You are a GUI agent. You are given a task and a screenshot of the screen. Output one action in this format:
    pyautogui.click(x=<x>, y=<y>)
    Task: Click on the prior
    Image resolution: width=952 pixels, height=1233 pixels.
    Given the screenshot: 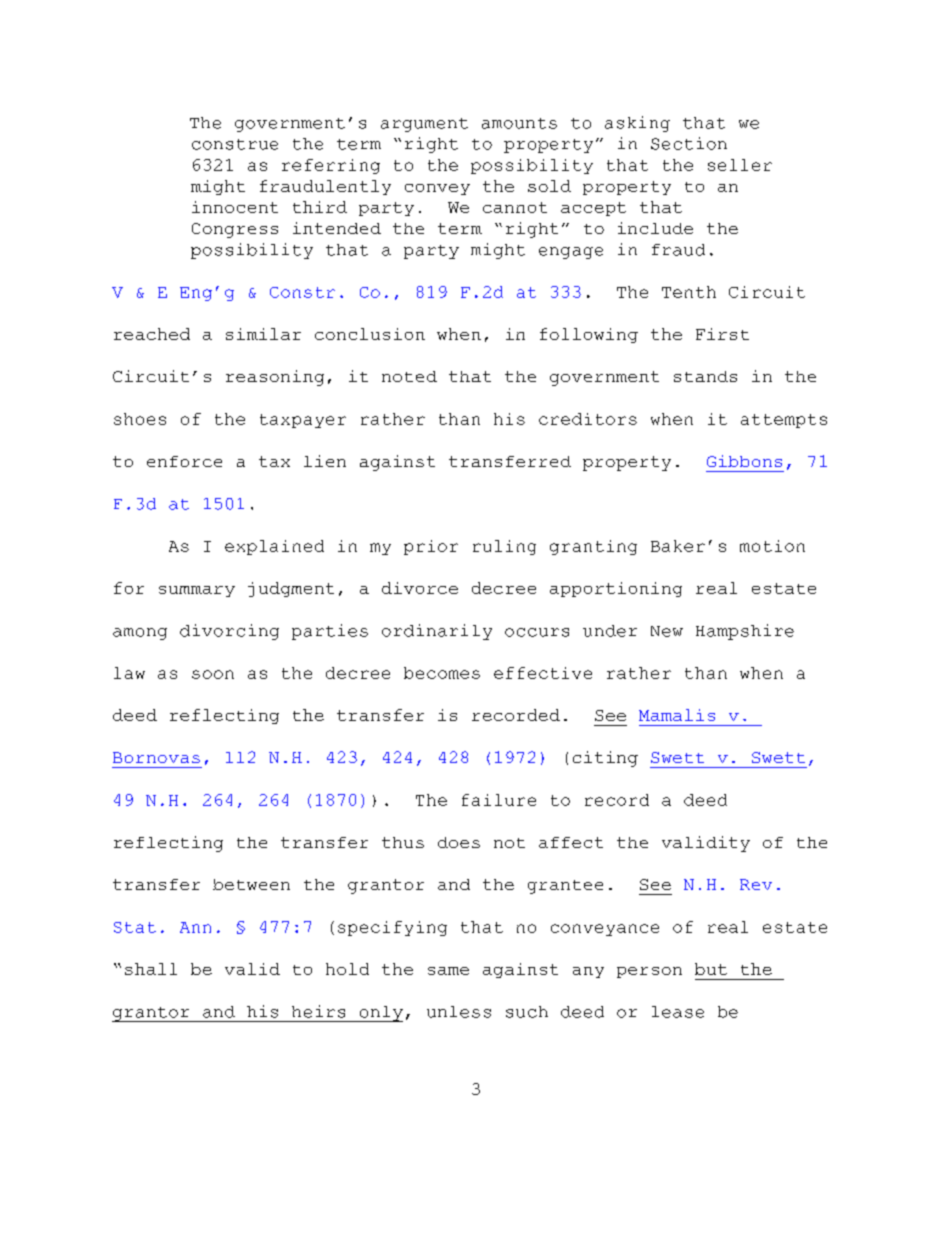 What is the action you would take?
    pyautogui.click(x=431, y=547)
